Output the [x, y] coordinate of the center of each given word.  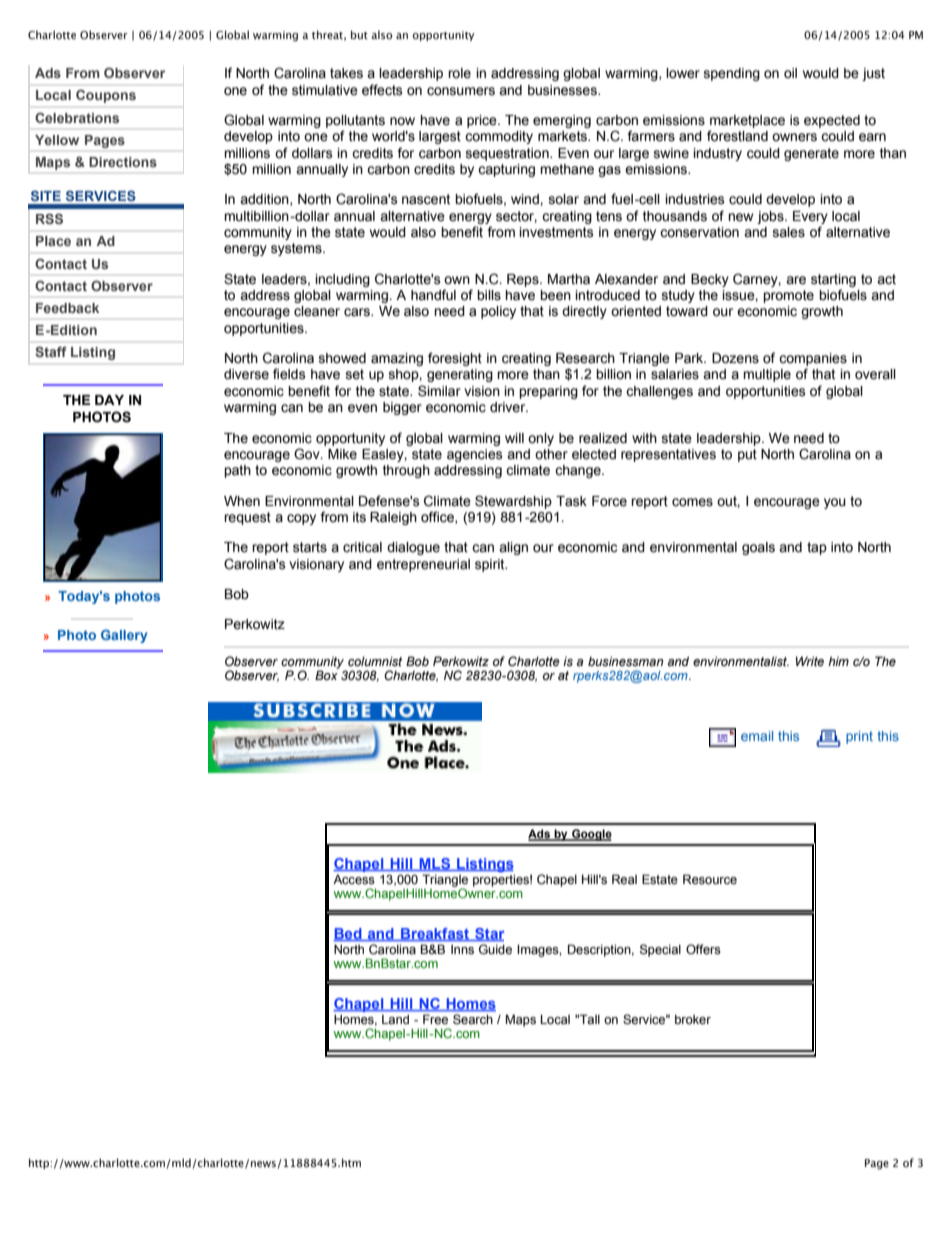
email [757, 736]
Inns [462, 949]
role [459, 73]
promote [788, 296]
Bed [348, 934]
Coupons [106, 96]
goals [758, 548]
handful [433, 295]
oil [790, 73]
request [247, 518]
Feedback [67, 308]
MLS [435, 864]
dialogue [413, 548]
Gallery [124, 636]
